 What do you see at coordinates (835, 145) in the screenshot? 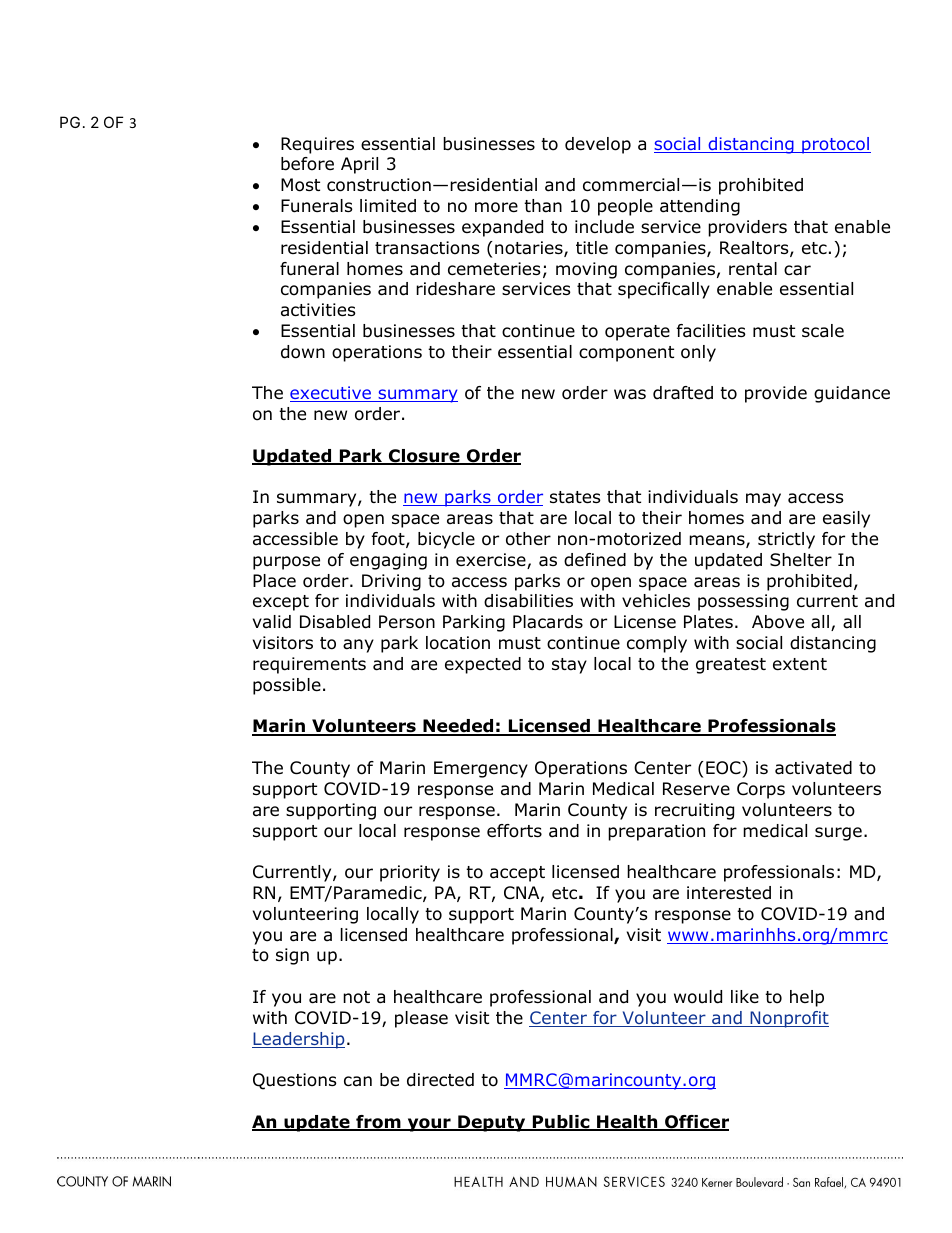
I see `protocol` at bounding box center [835, 145].
